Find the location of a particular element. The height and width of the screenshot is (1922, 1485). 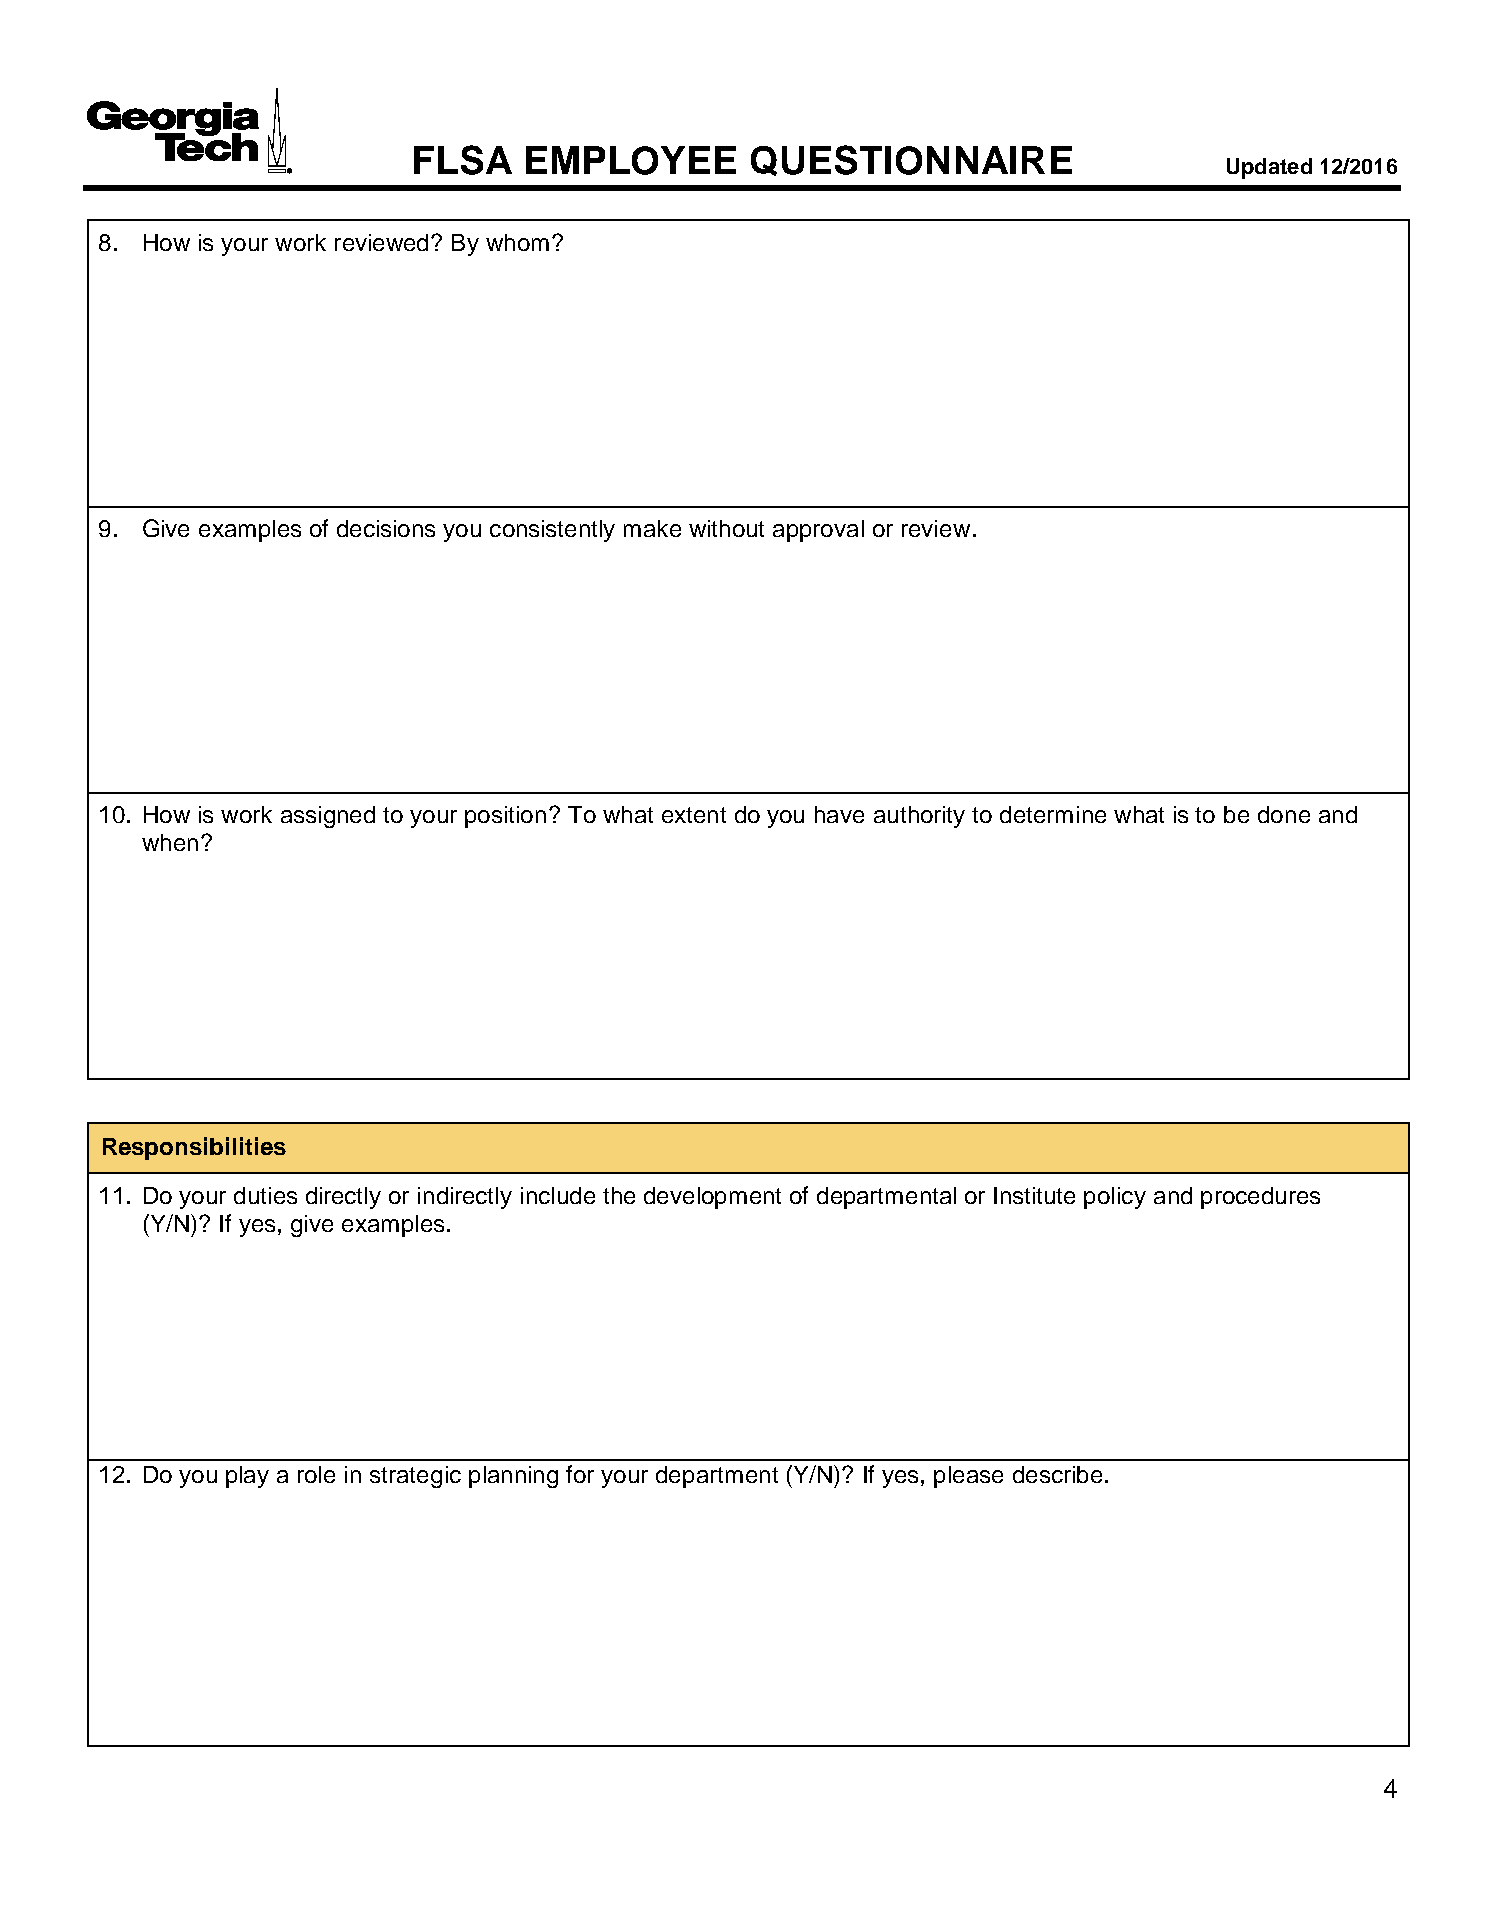

determine is located at coordinates (1053, 814).
